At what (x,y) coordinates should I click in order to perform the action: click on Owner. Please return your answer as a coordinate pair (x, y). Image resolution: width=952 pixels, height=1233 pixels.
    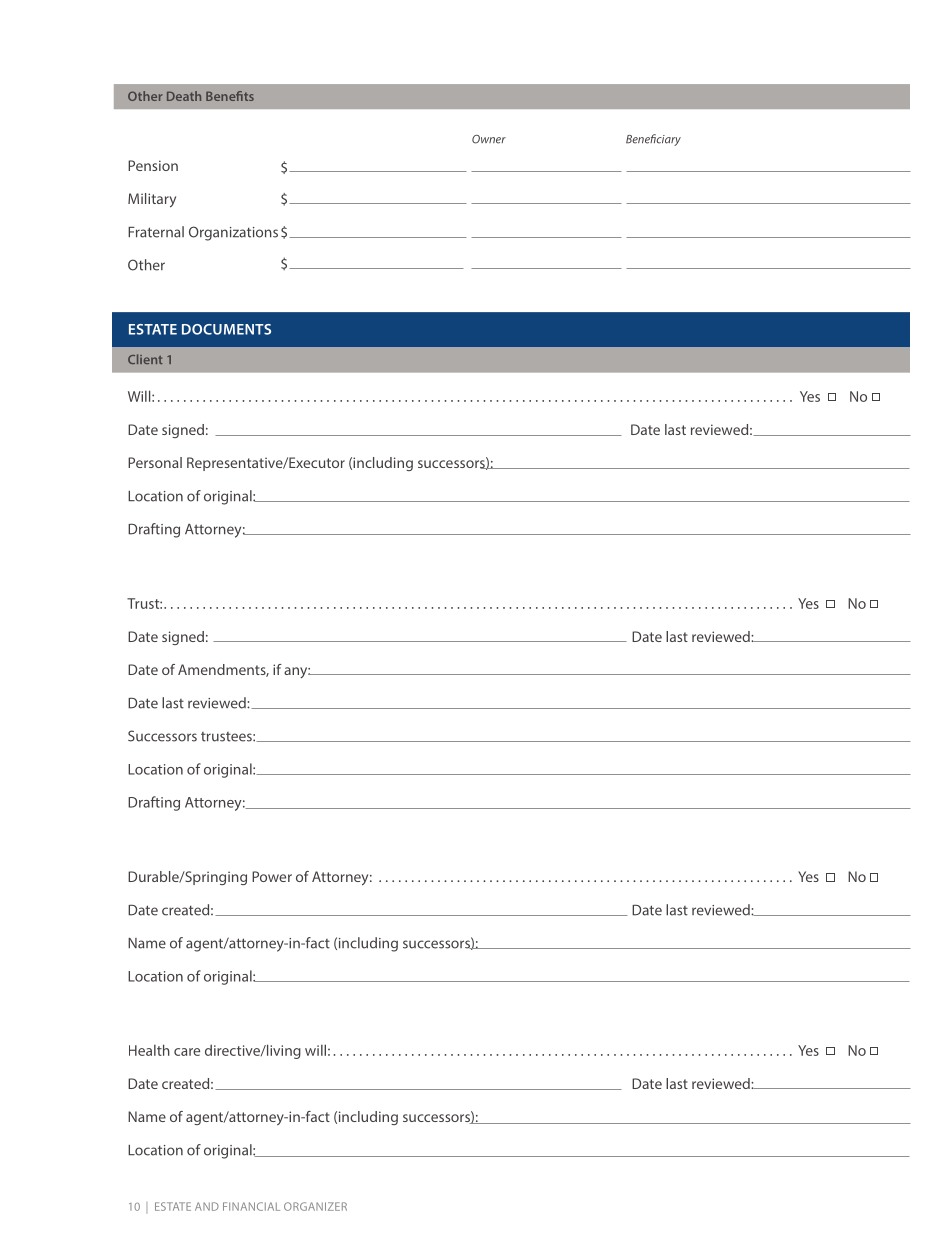
    Looking at the image, I should click on (489, 139).
